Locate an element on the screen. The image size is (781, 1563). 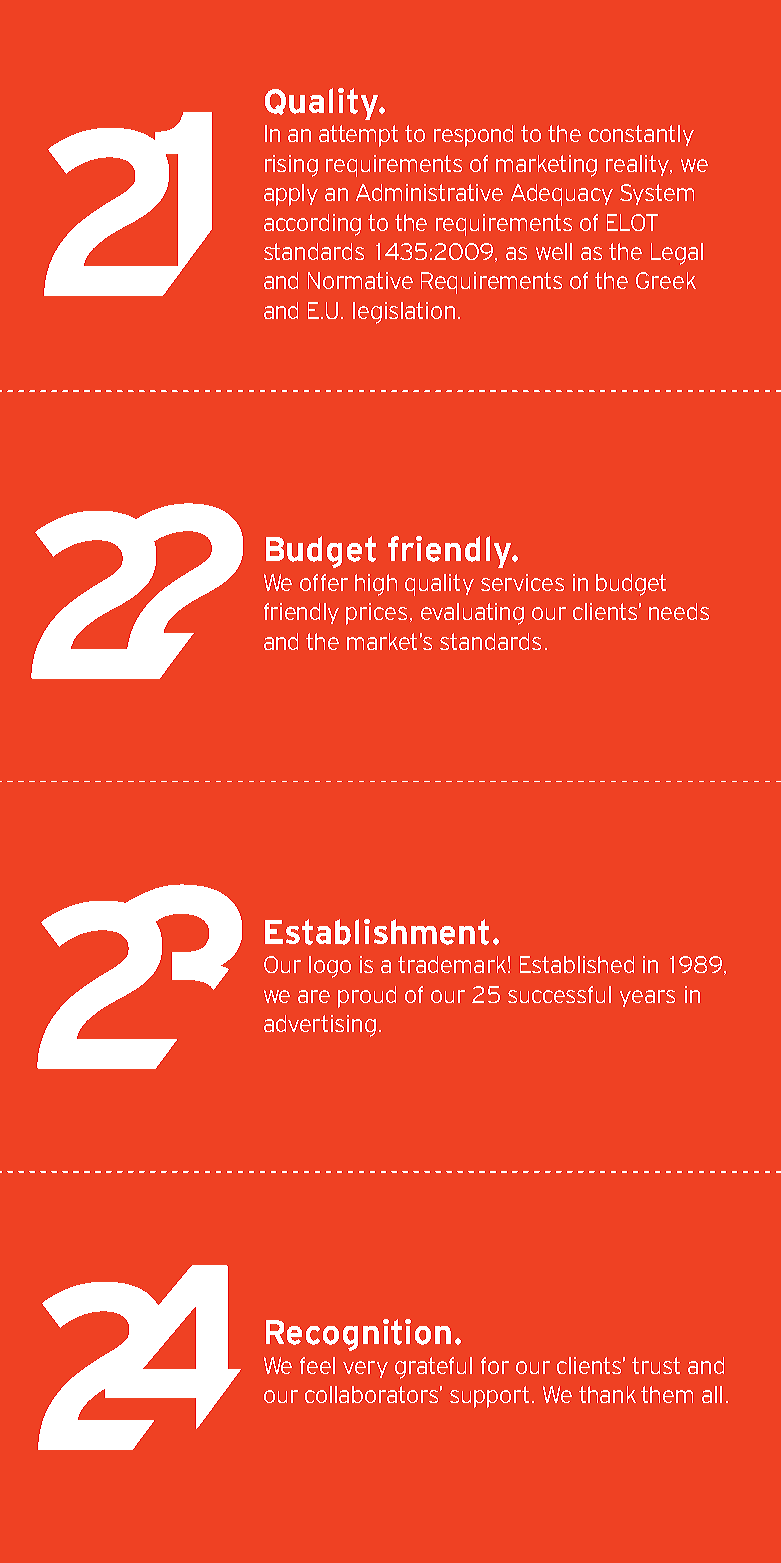
respond is located at coordinates (473, 136).
